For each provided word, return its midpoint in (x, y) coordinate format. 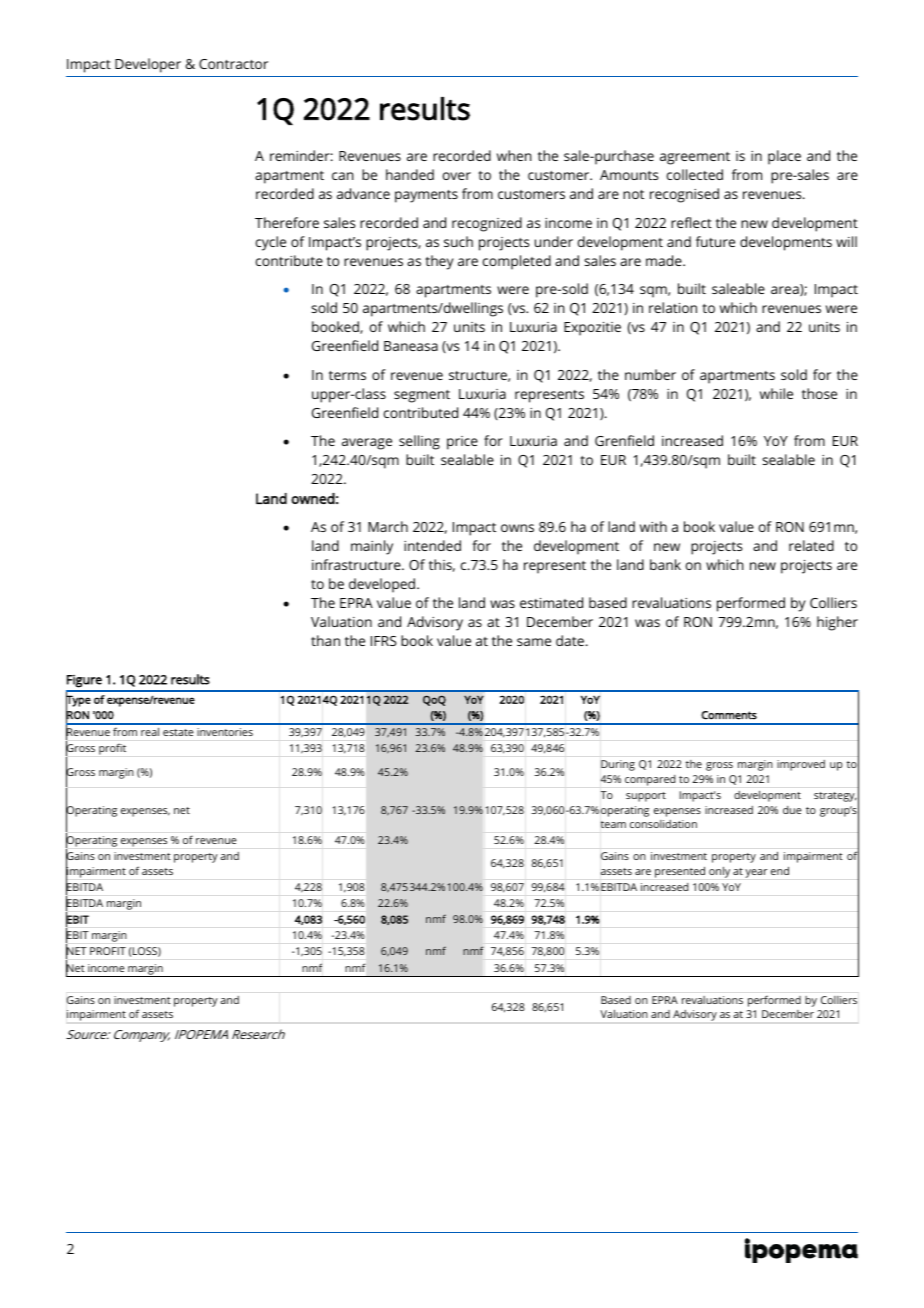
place (784, 157)
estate (178, 732)
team (613, 824)
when (514, 155)
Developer (148, 65)
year (756, 873)
